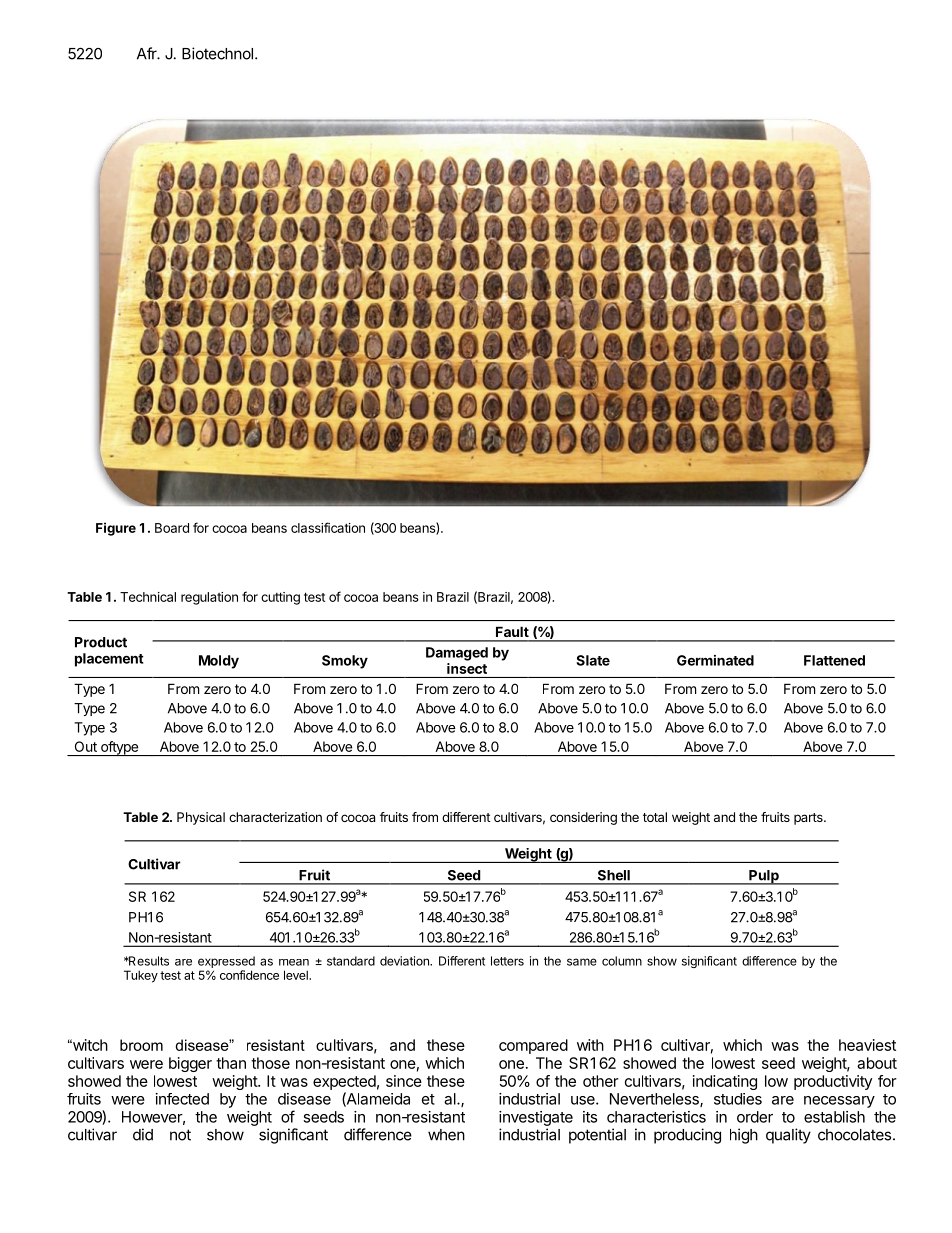  I want to click on Biotechnol, so click(217, 53).
